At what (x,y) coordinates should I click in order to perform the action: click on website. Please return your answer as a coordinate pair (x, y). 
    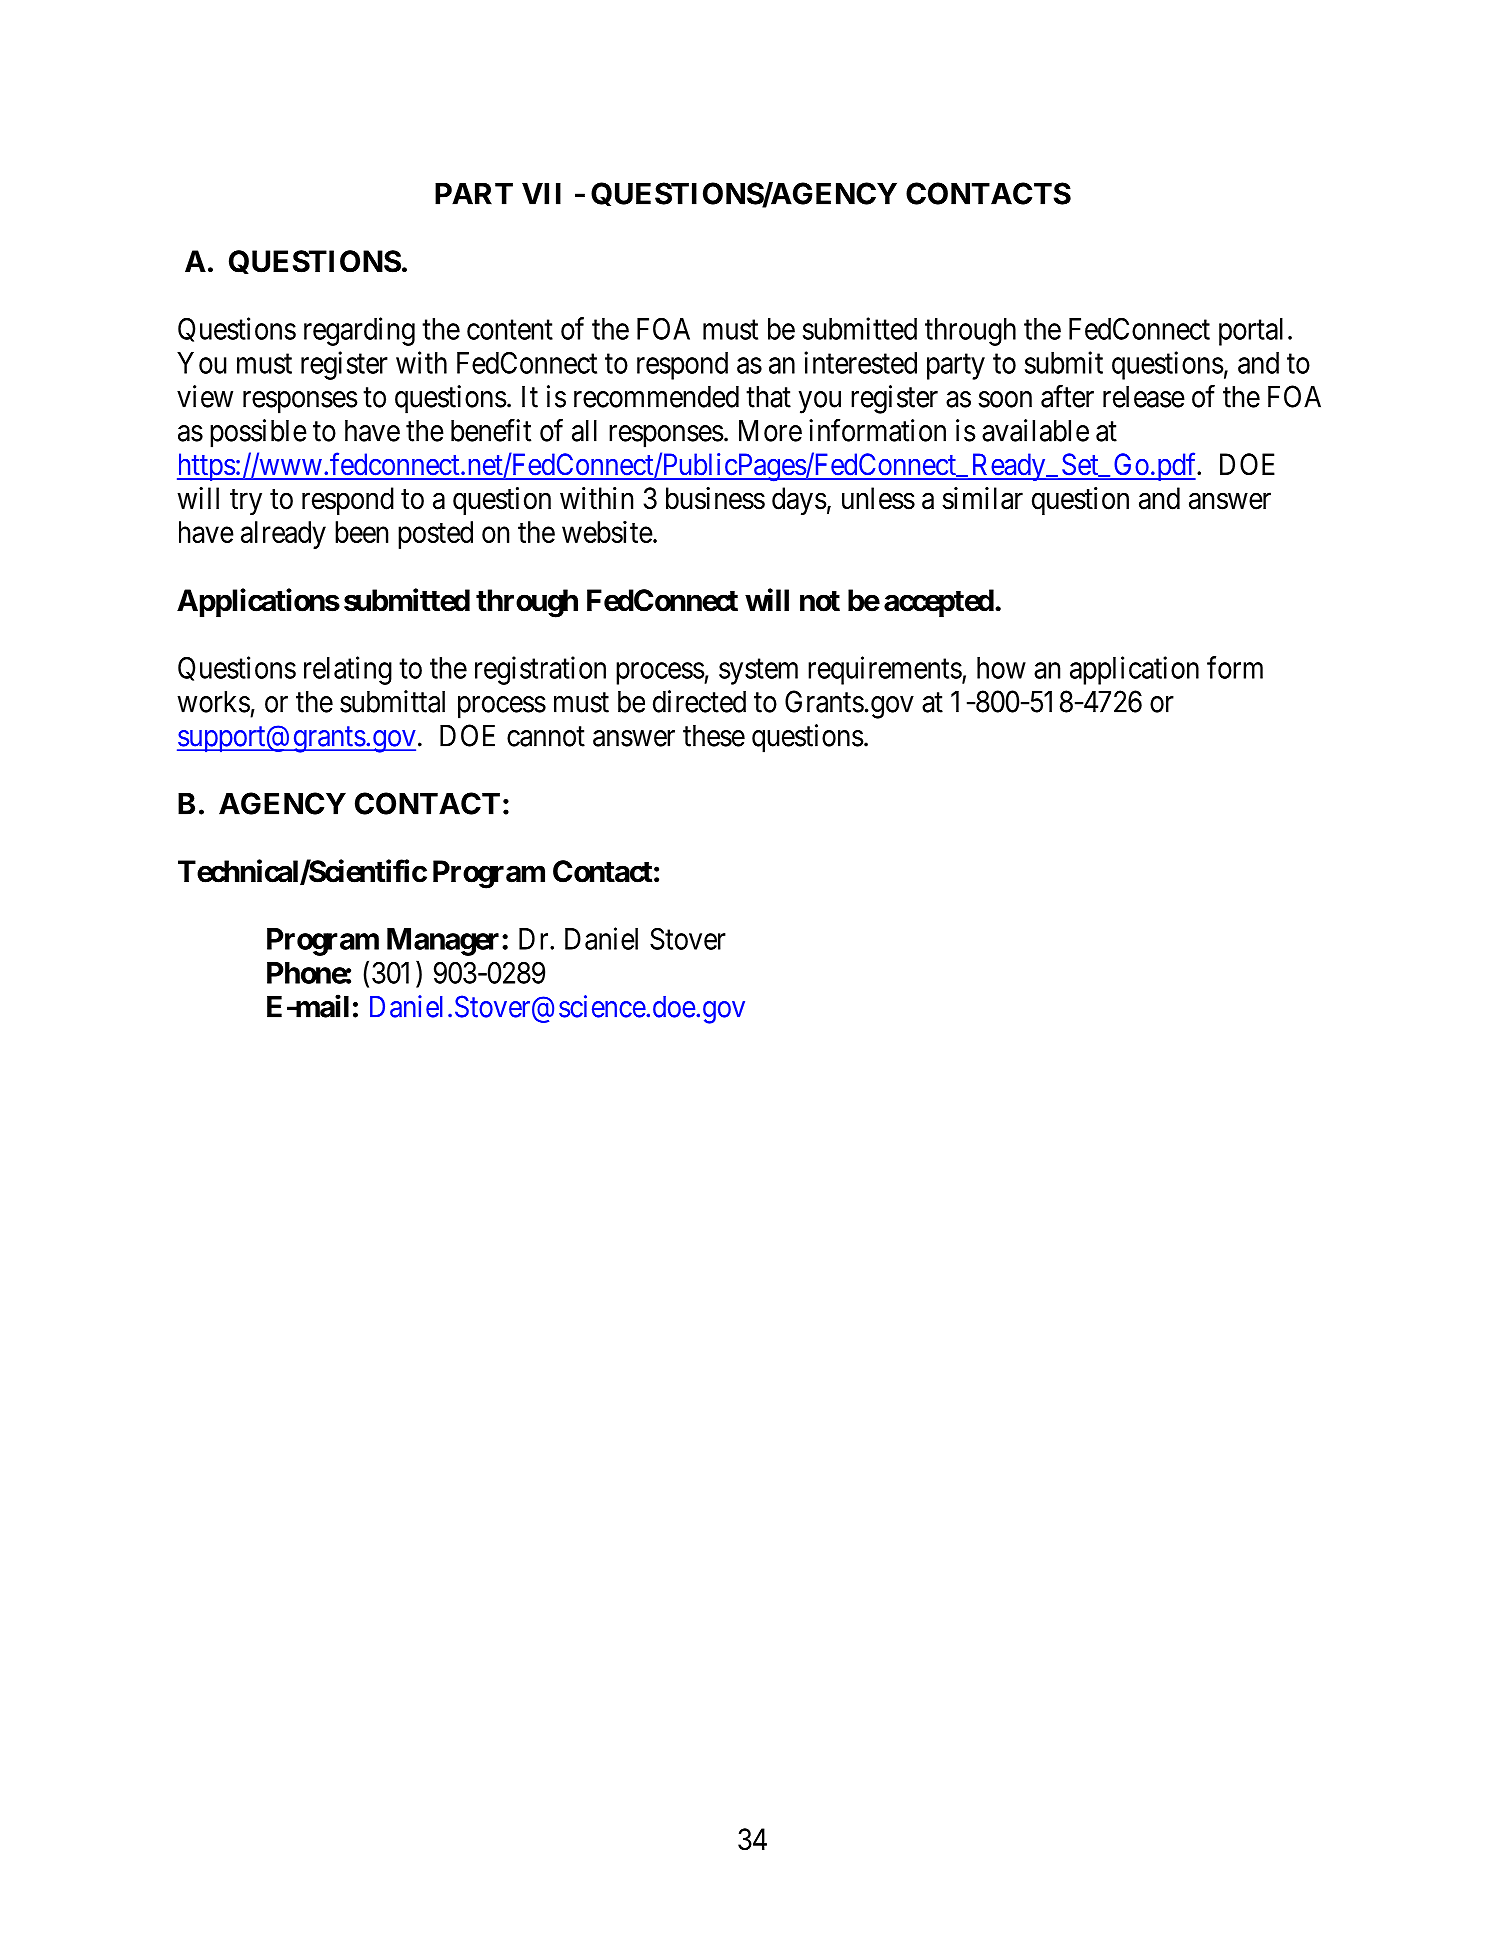
    Looking at the image, I should click on (607, 531).
